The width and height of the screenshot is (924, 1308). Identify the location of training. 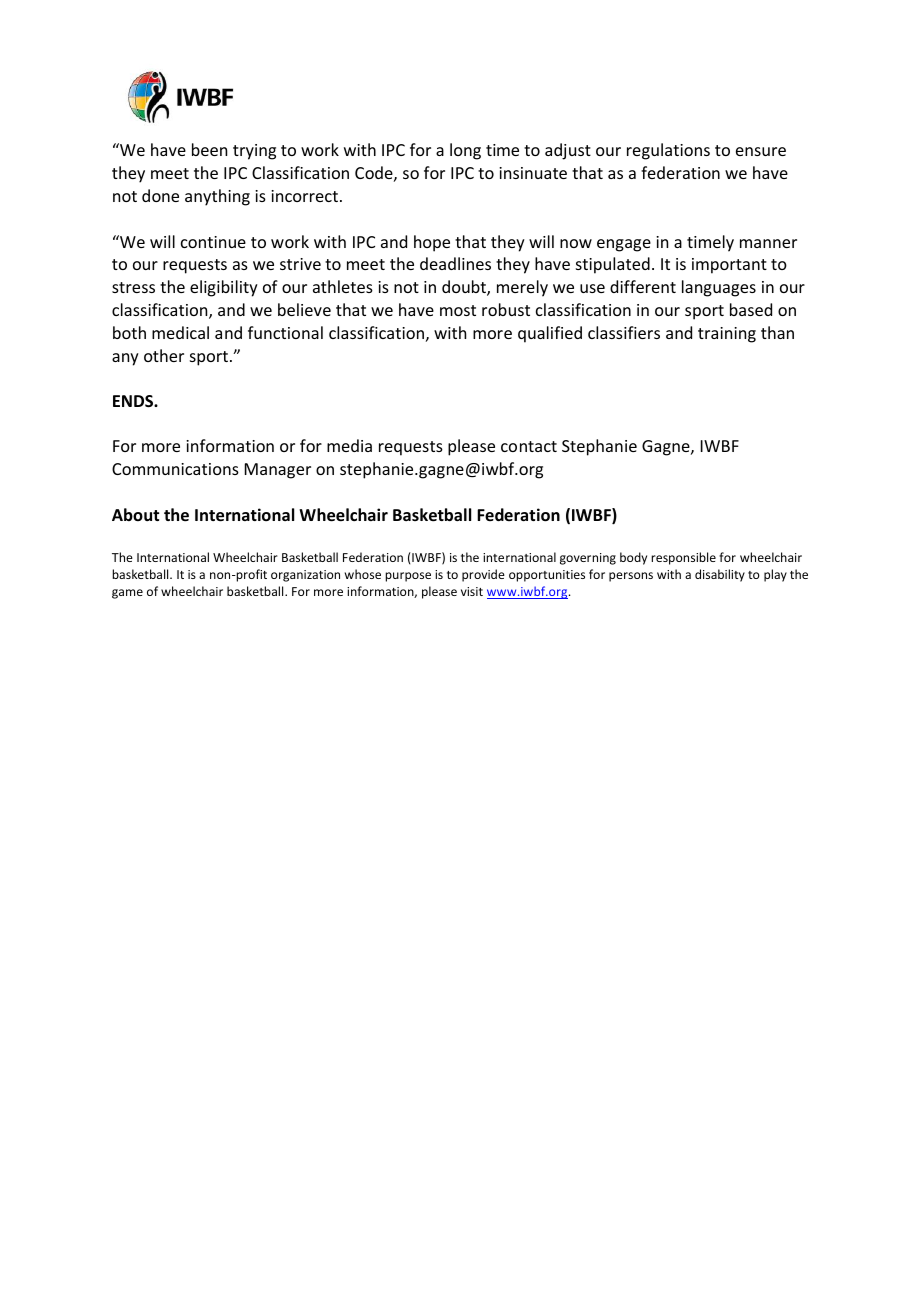
(727, 335).
